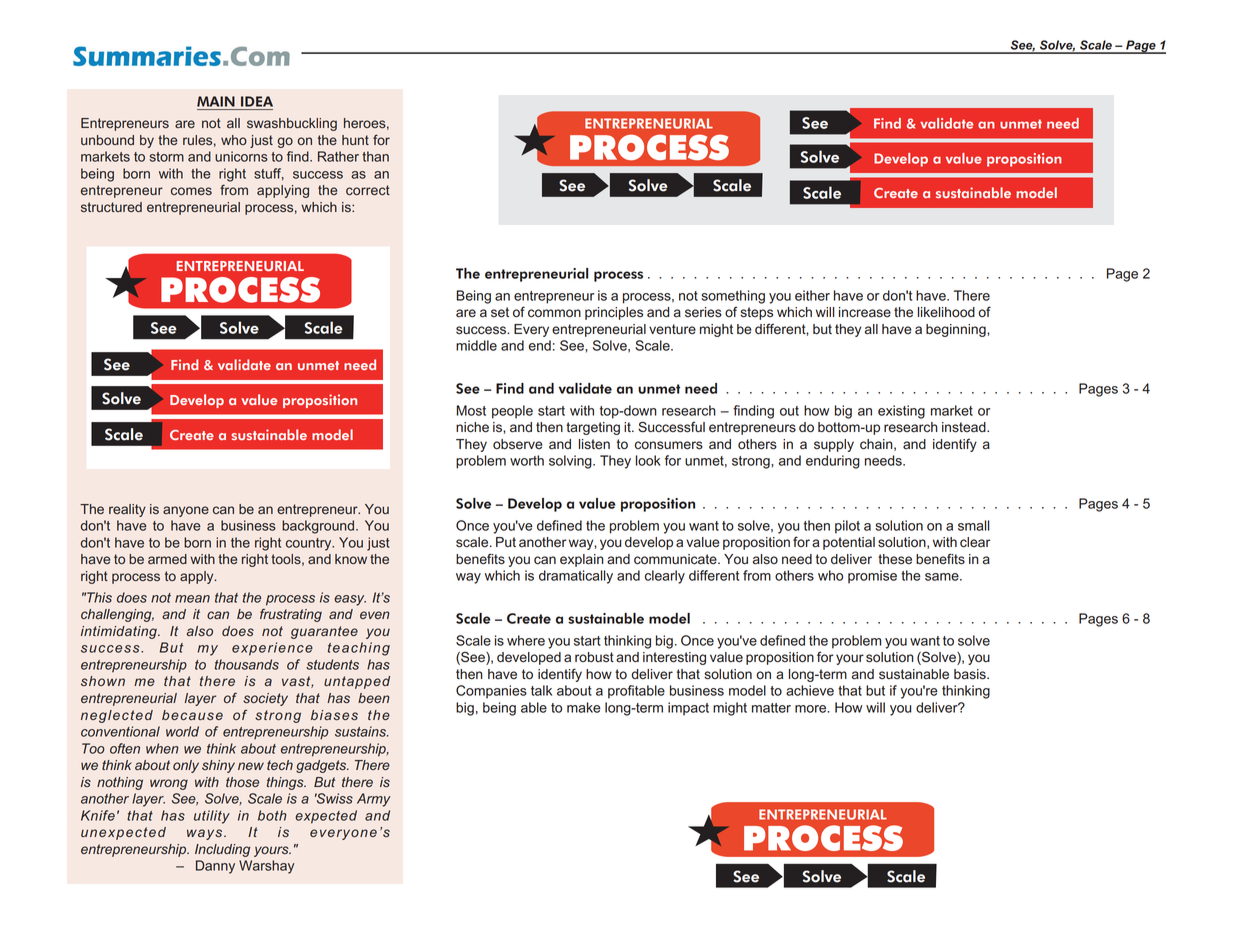 This screenshot has height=952, width=1233. What do you see at coordinates (833, 462) in the screenshot?
I see `enduring` at bounding box center [833, 462].
